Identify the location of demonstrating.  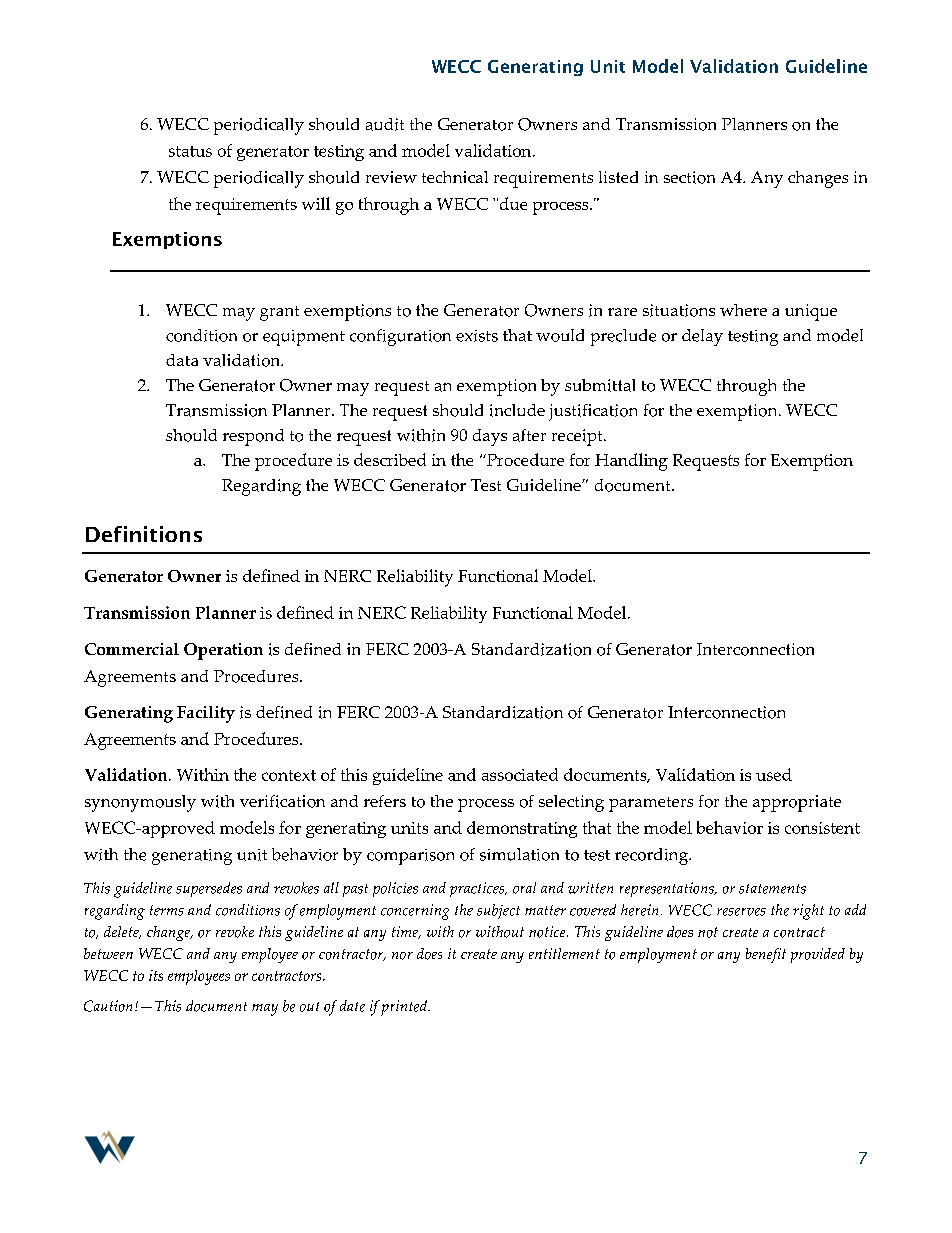
(522, 829).
